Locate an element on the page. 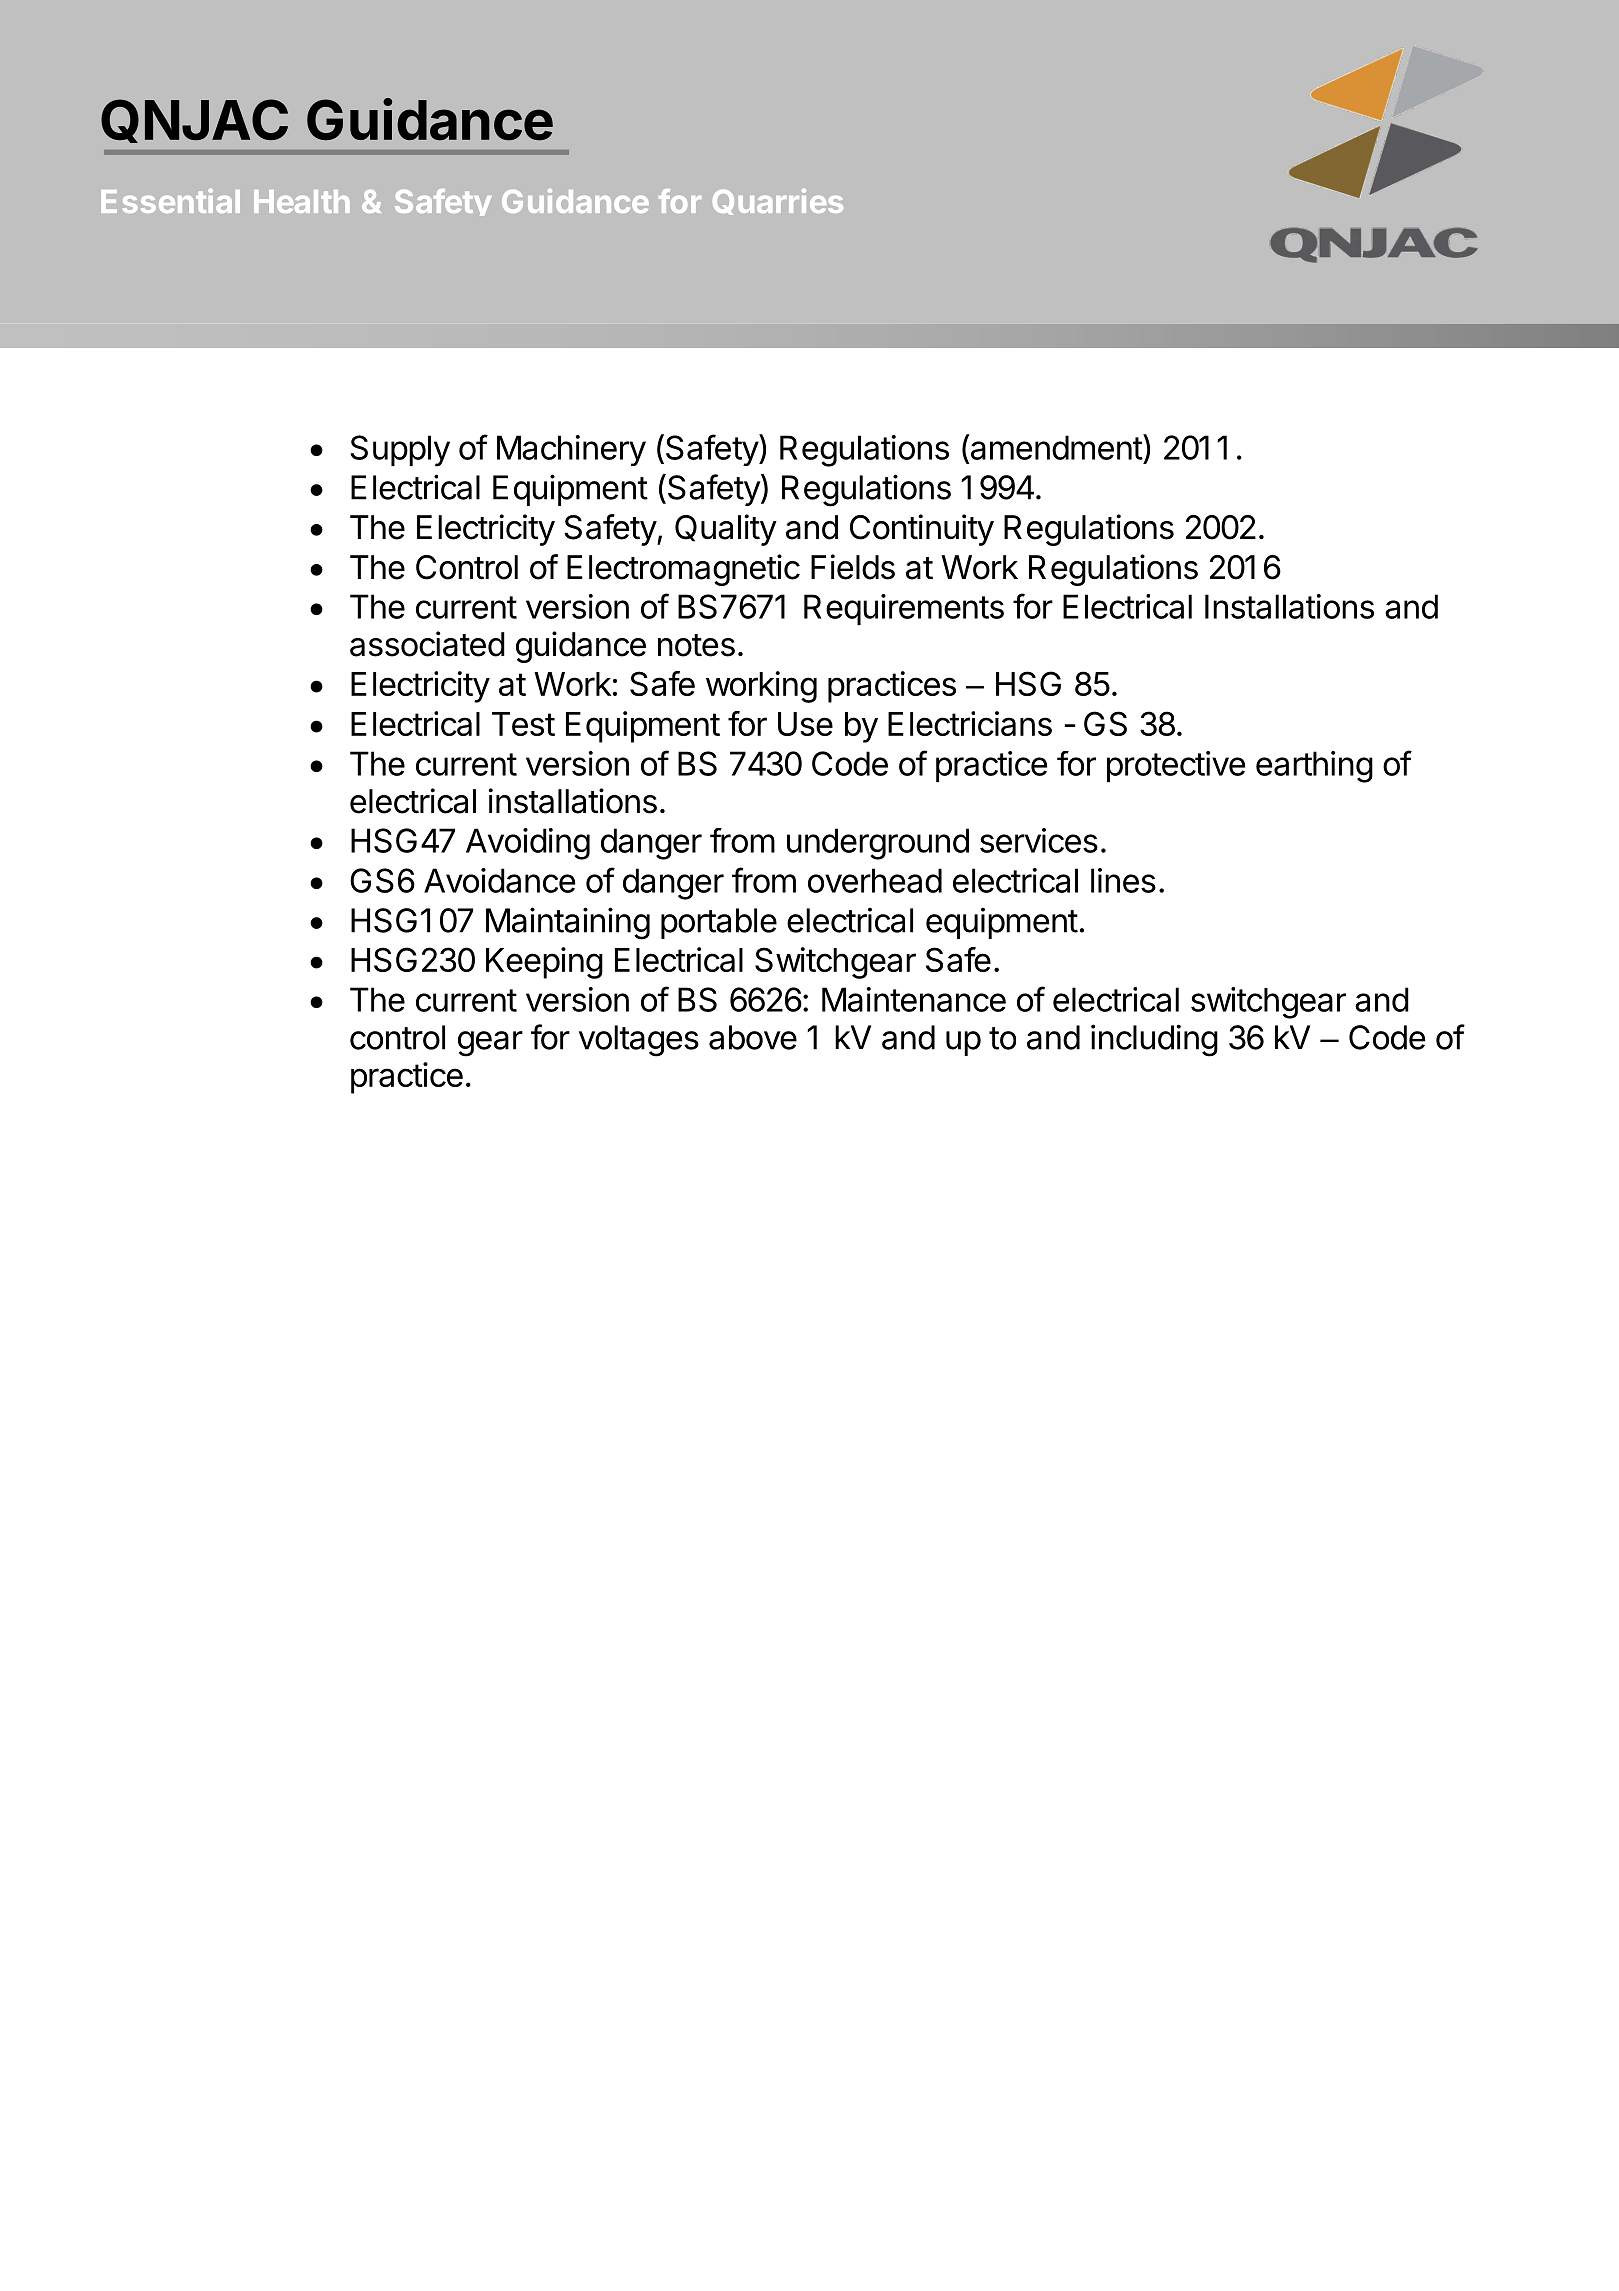 The height and width of the document is (2291, 1619). voltages is located at coordinates (639, 1041).
